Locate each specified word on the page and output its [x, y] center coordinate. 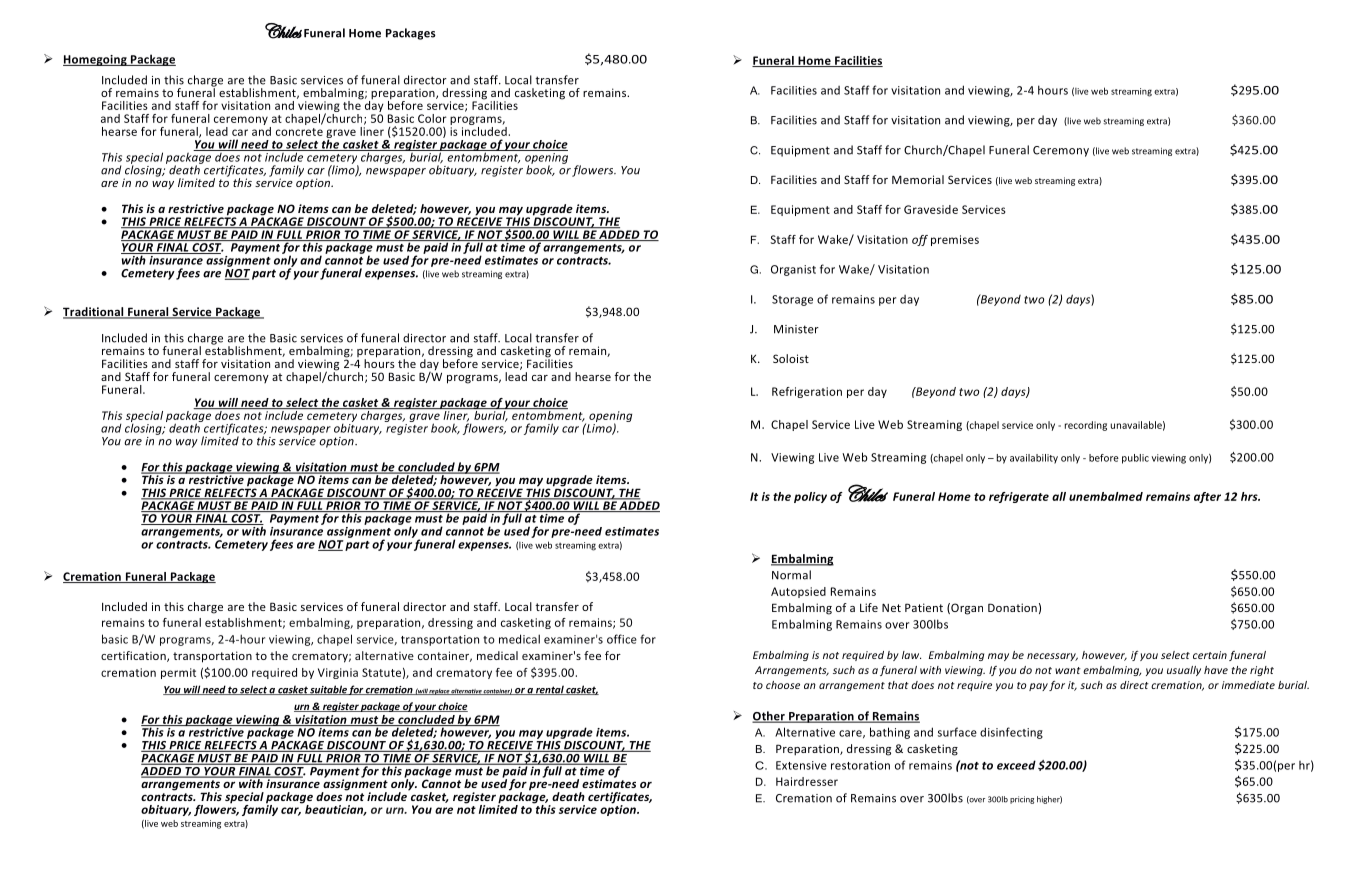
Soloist [791, 358]
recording [1086, 426]
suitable [328, 690]
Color [432, 118]
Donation [1012, 607]
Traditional [94, 313]
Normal [791, 575]
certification [134, 656]
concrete [299, 132]
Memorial [918, 179]
